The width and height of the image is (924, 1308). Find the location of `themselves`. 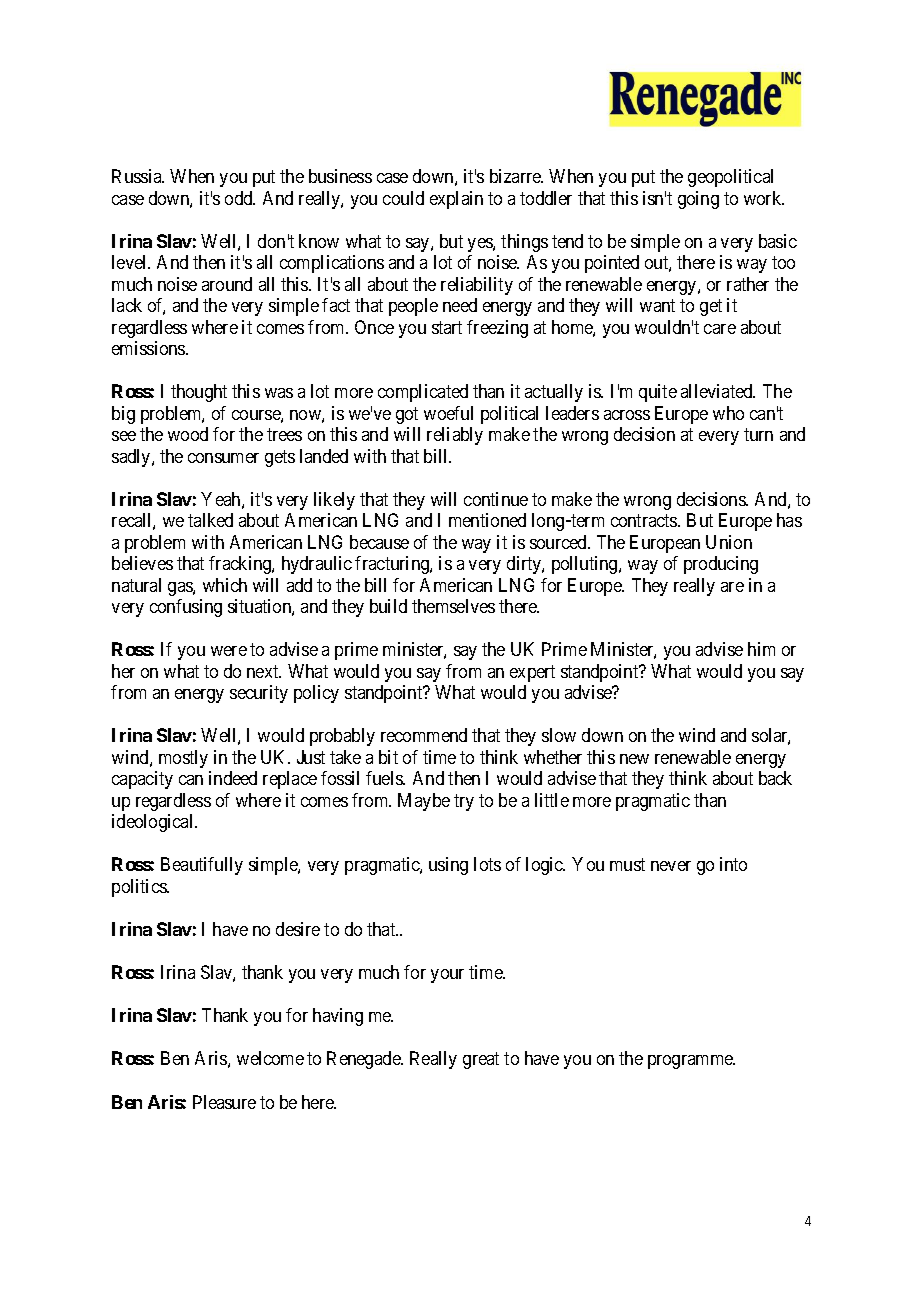

themselves is located at coordinates (453, 606).
